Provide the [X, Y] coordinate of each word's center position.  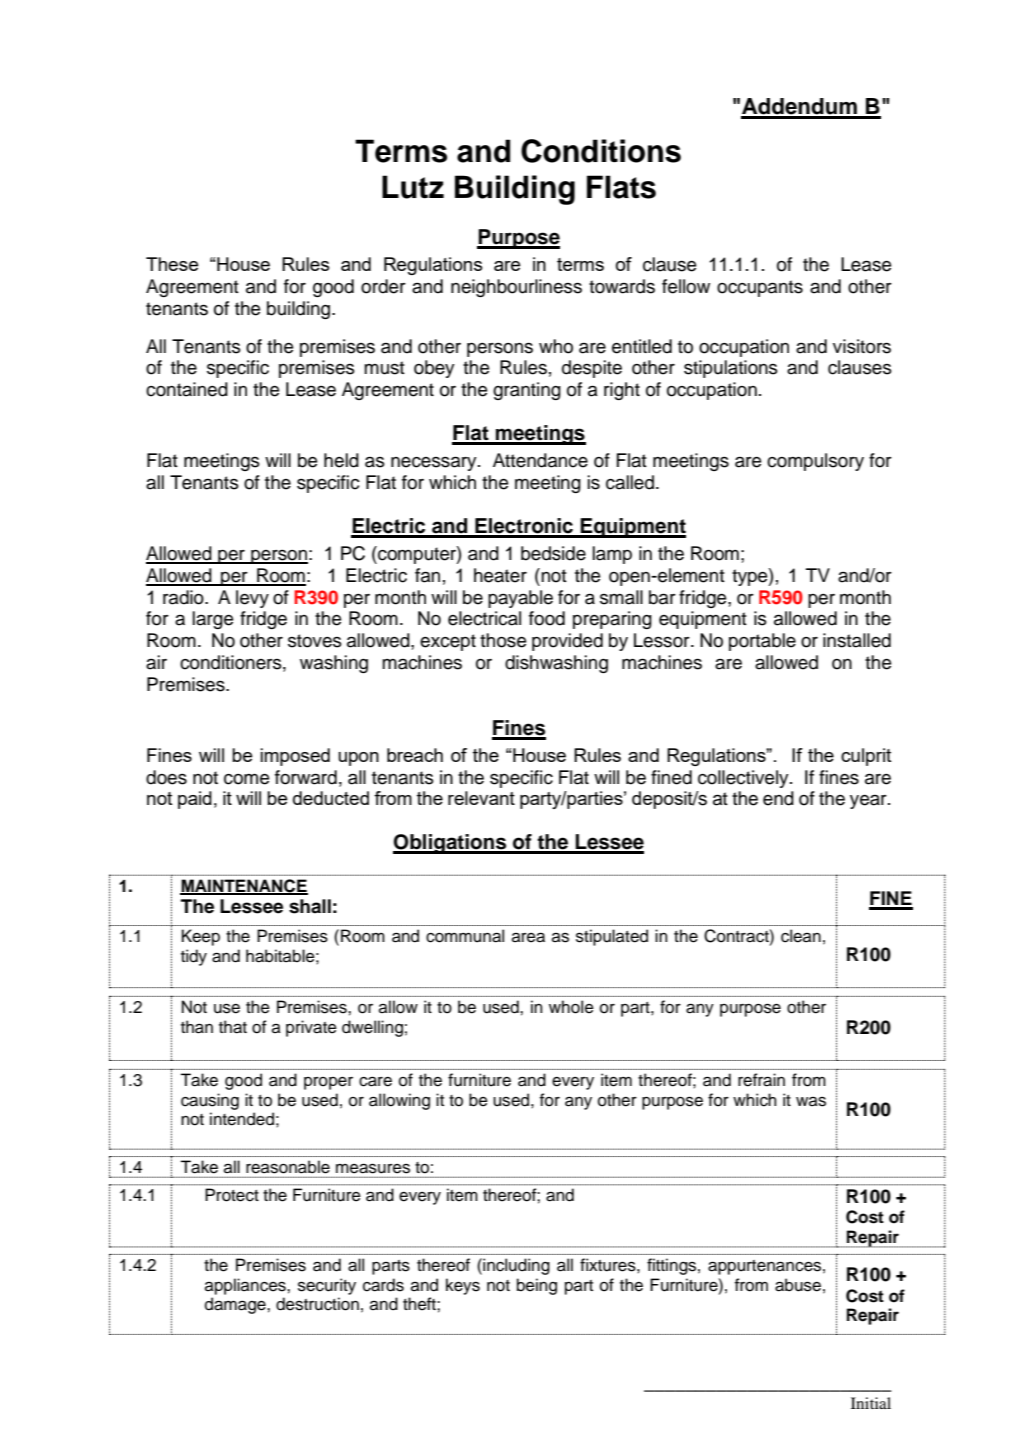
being [537, 1286]
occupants [760, 288]
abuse [798, 1285]
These [172, 264]
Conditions [601, 151]
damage [236, 1305]
